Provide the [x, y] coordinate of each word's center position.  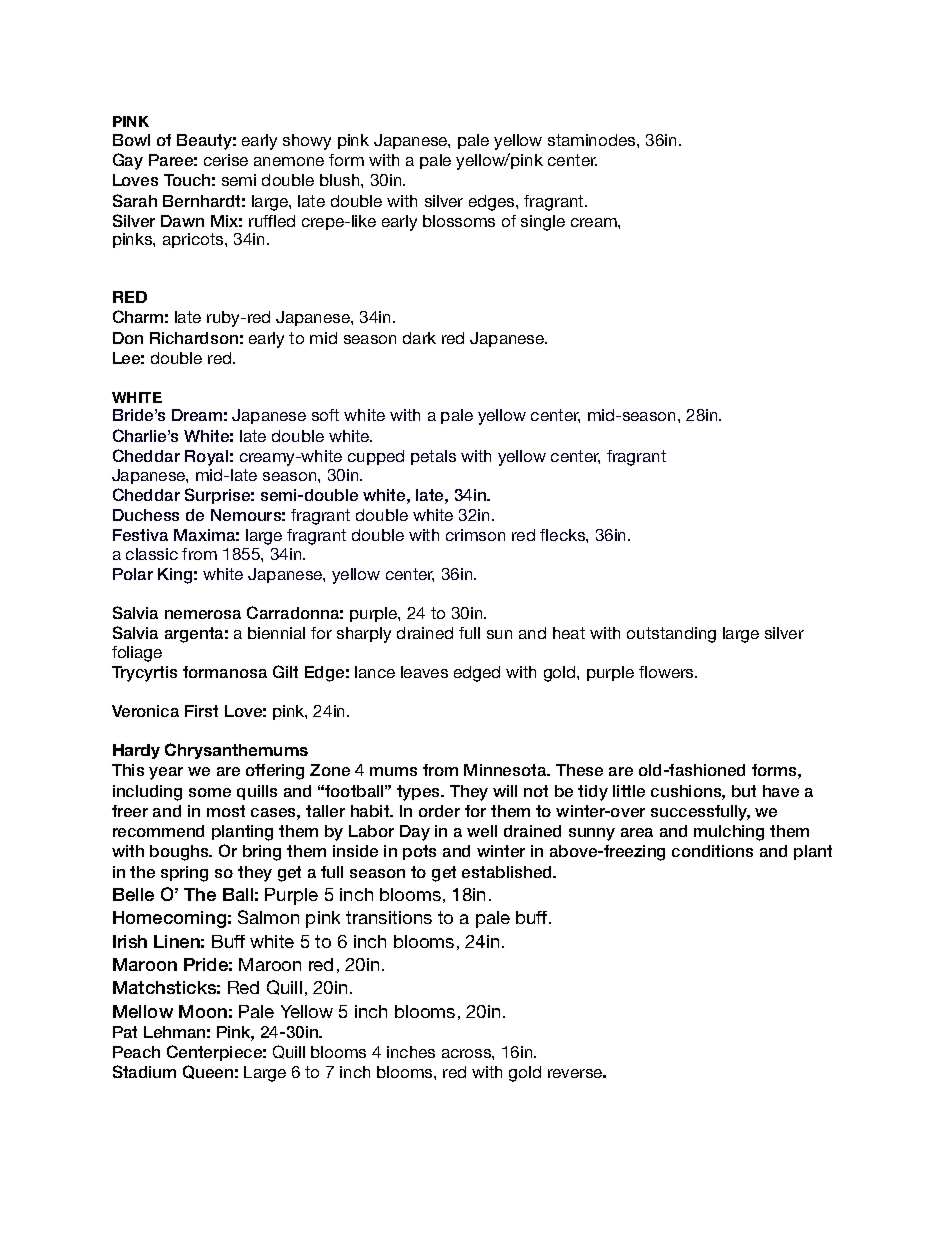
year [166, 773]
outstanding [671, 635]
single [543, 223]
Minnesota [506, 770]
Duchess [146, 515]
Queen [208, 1072]
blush [341, 180]
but [744, 791]
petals [433, 457]
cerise [226, 160]
